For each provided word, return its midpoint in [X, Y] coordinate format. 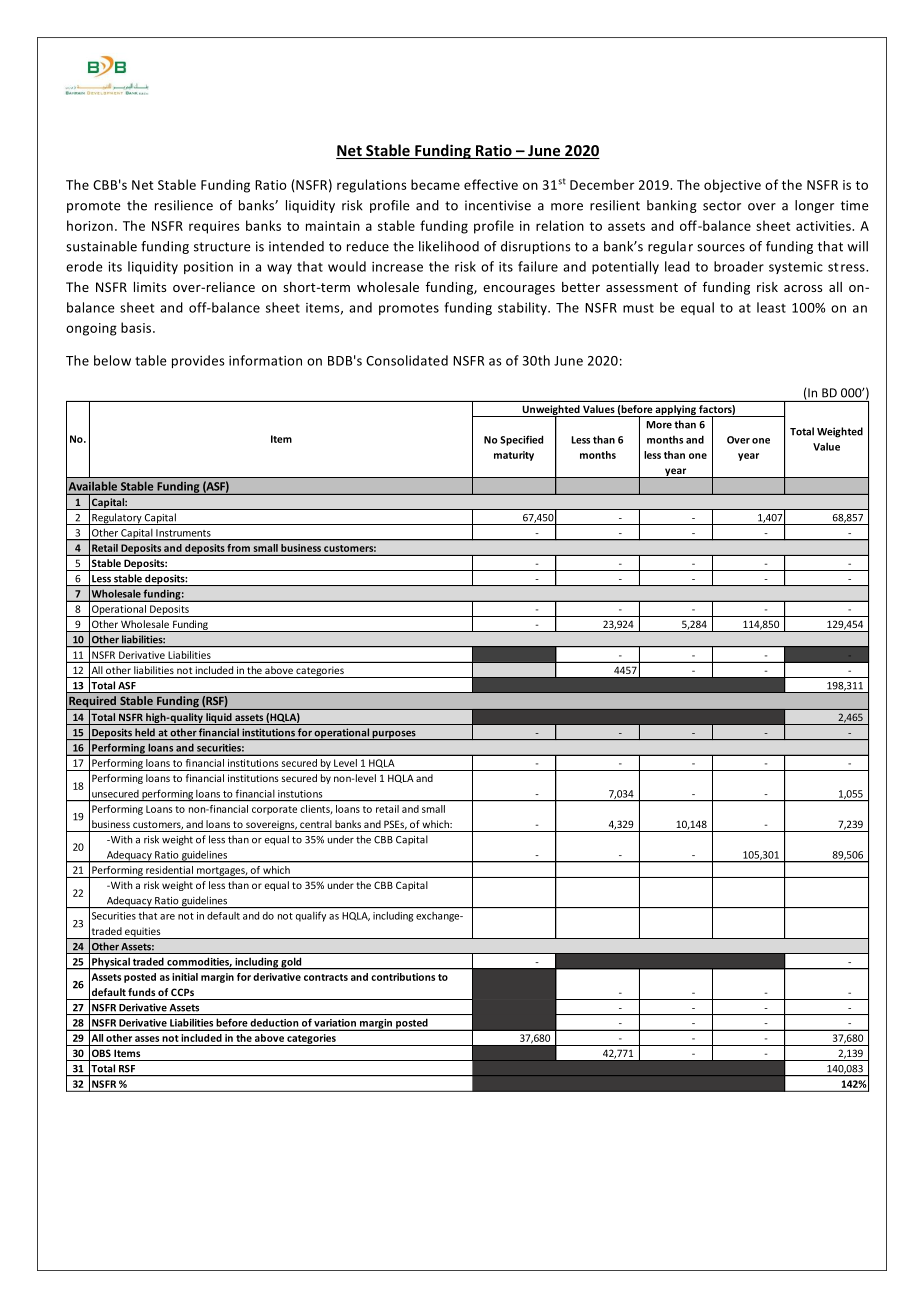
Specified [521, 440]
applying [675, 411]
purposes [394, 735]
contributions [403, 977]
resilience [184, 205]
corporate [274, 810]
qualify [311, 916]
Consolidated [407, 360]
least [771, 307]
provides [198, 361]
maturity [514, 456]
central [316, 824]
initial [185, 977]
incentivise [498, 205]
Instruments [183, 533]
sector [722, 206]
